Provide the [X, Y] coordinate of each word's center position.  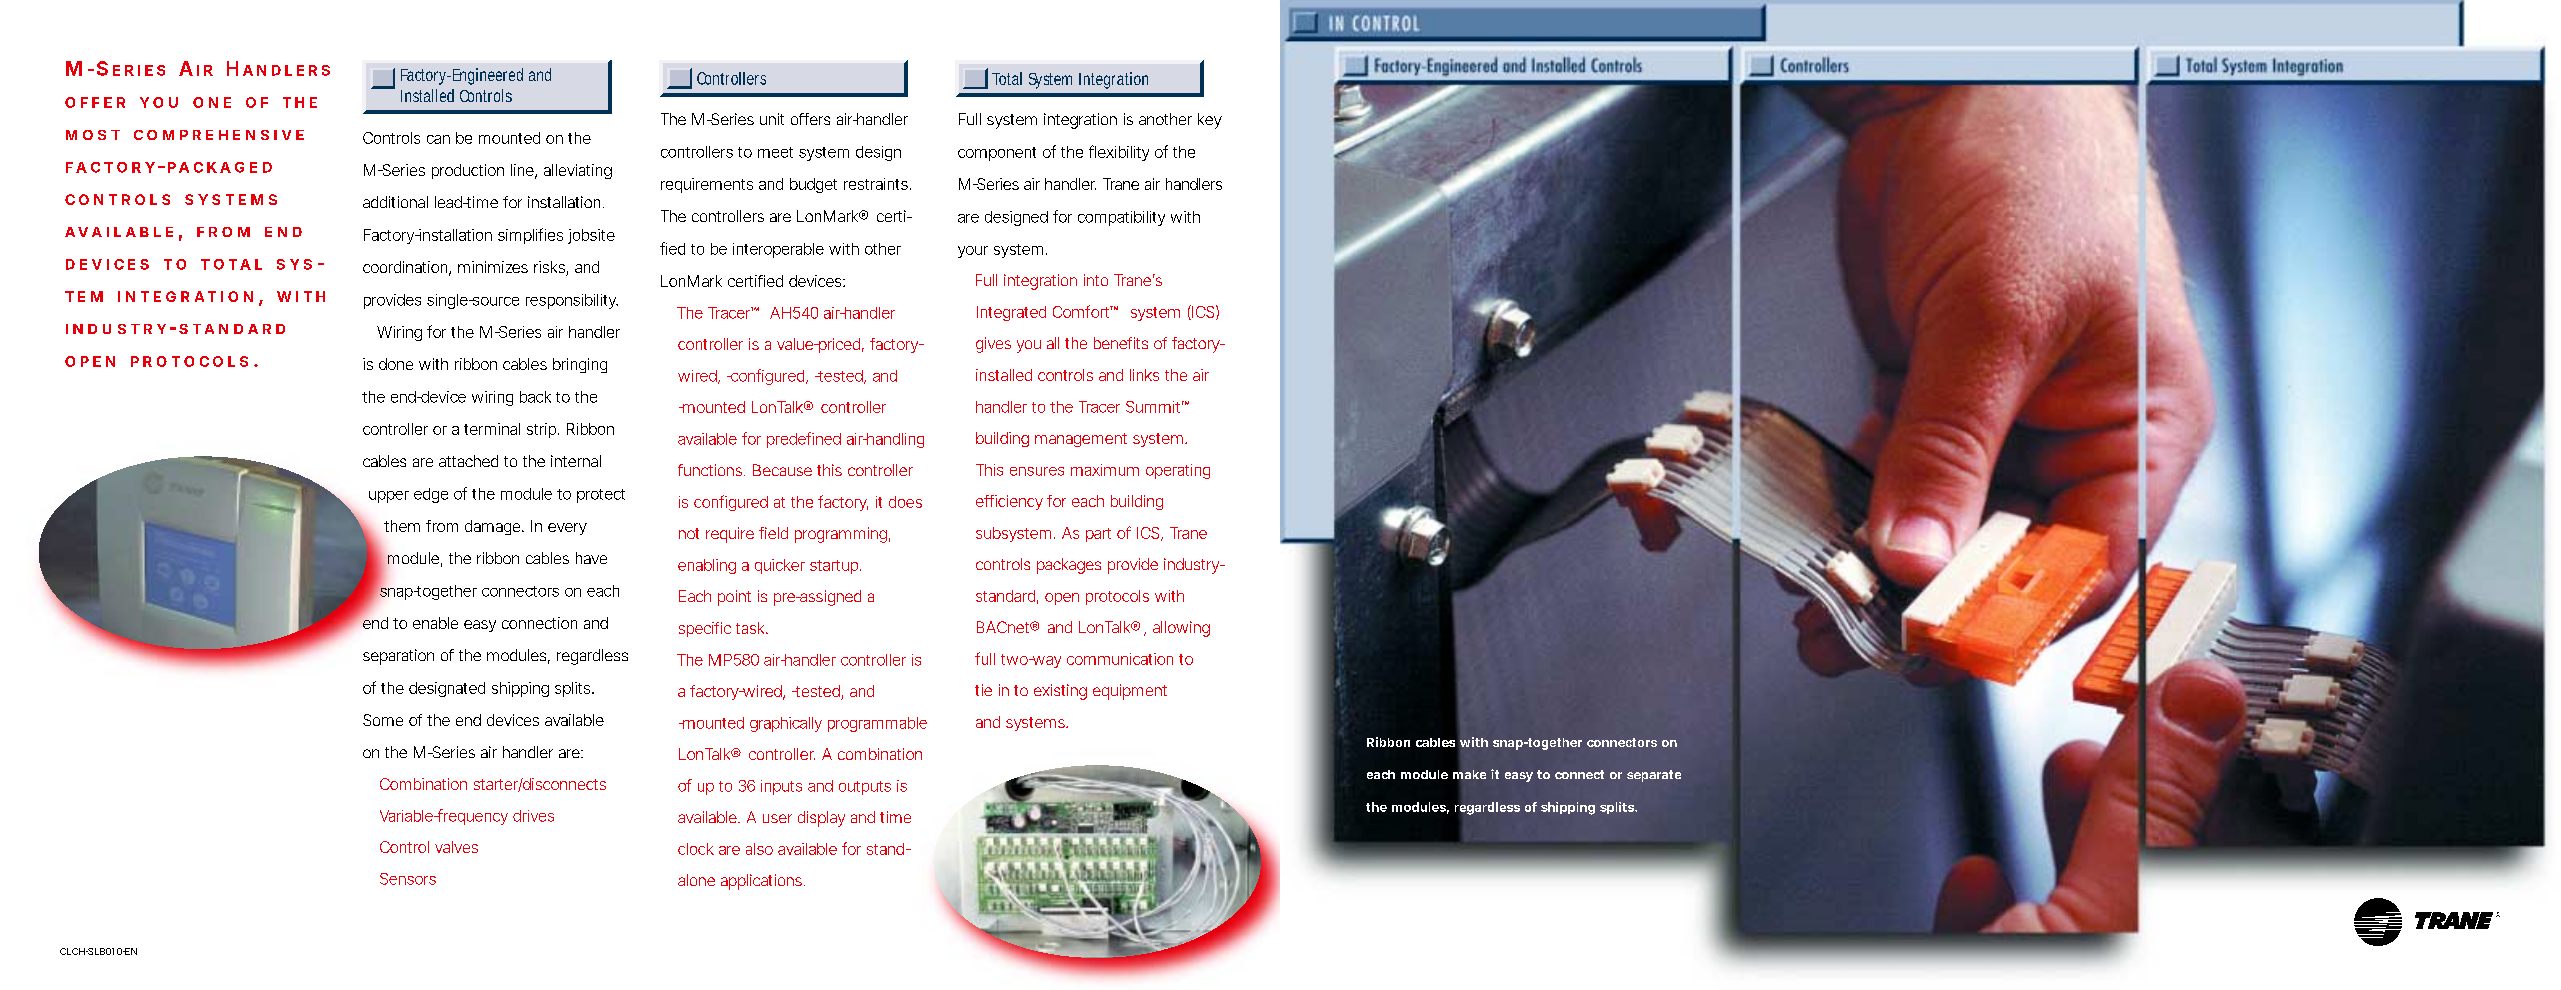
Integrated [1011, 313]
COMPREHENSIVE [219, 135]
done [396, 364]
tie [983, 690]
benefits [1121, 343]
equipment [1130, 692]
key [1210, 121]
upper [389, 497]
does [905, 502]
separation [398, 657]
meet [775, 152]
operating [1178, 471]
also [759, 849]
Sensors [408, 879]
